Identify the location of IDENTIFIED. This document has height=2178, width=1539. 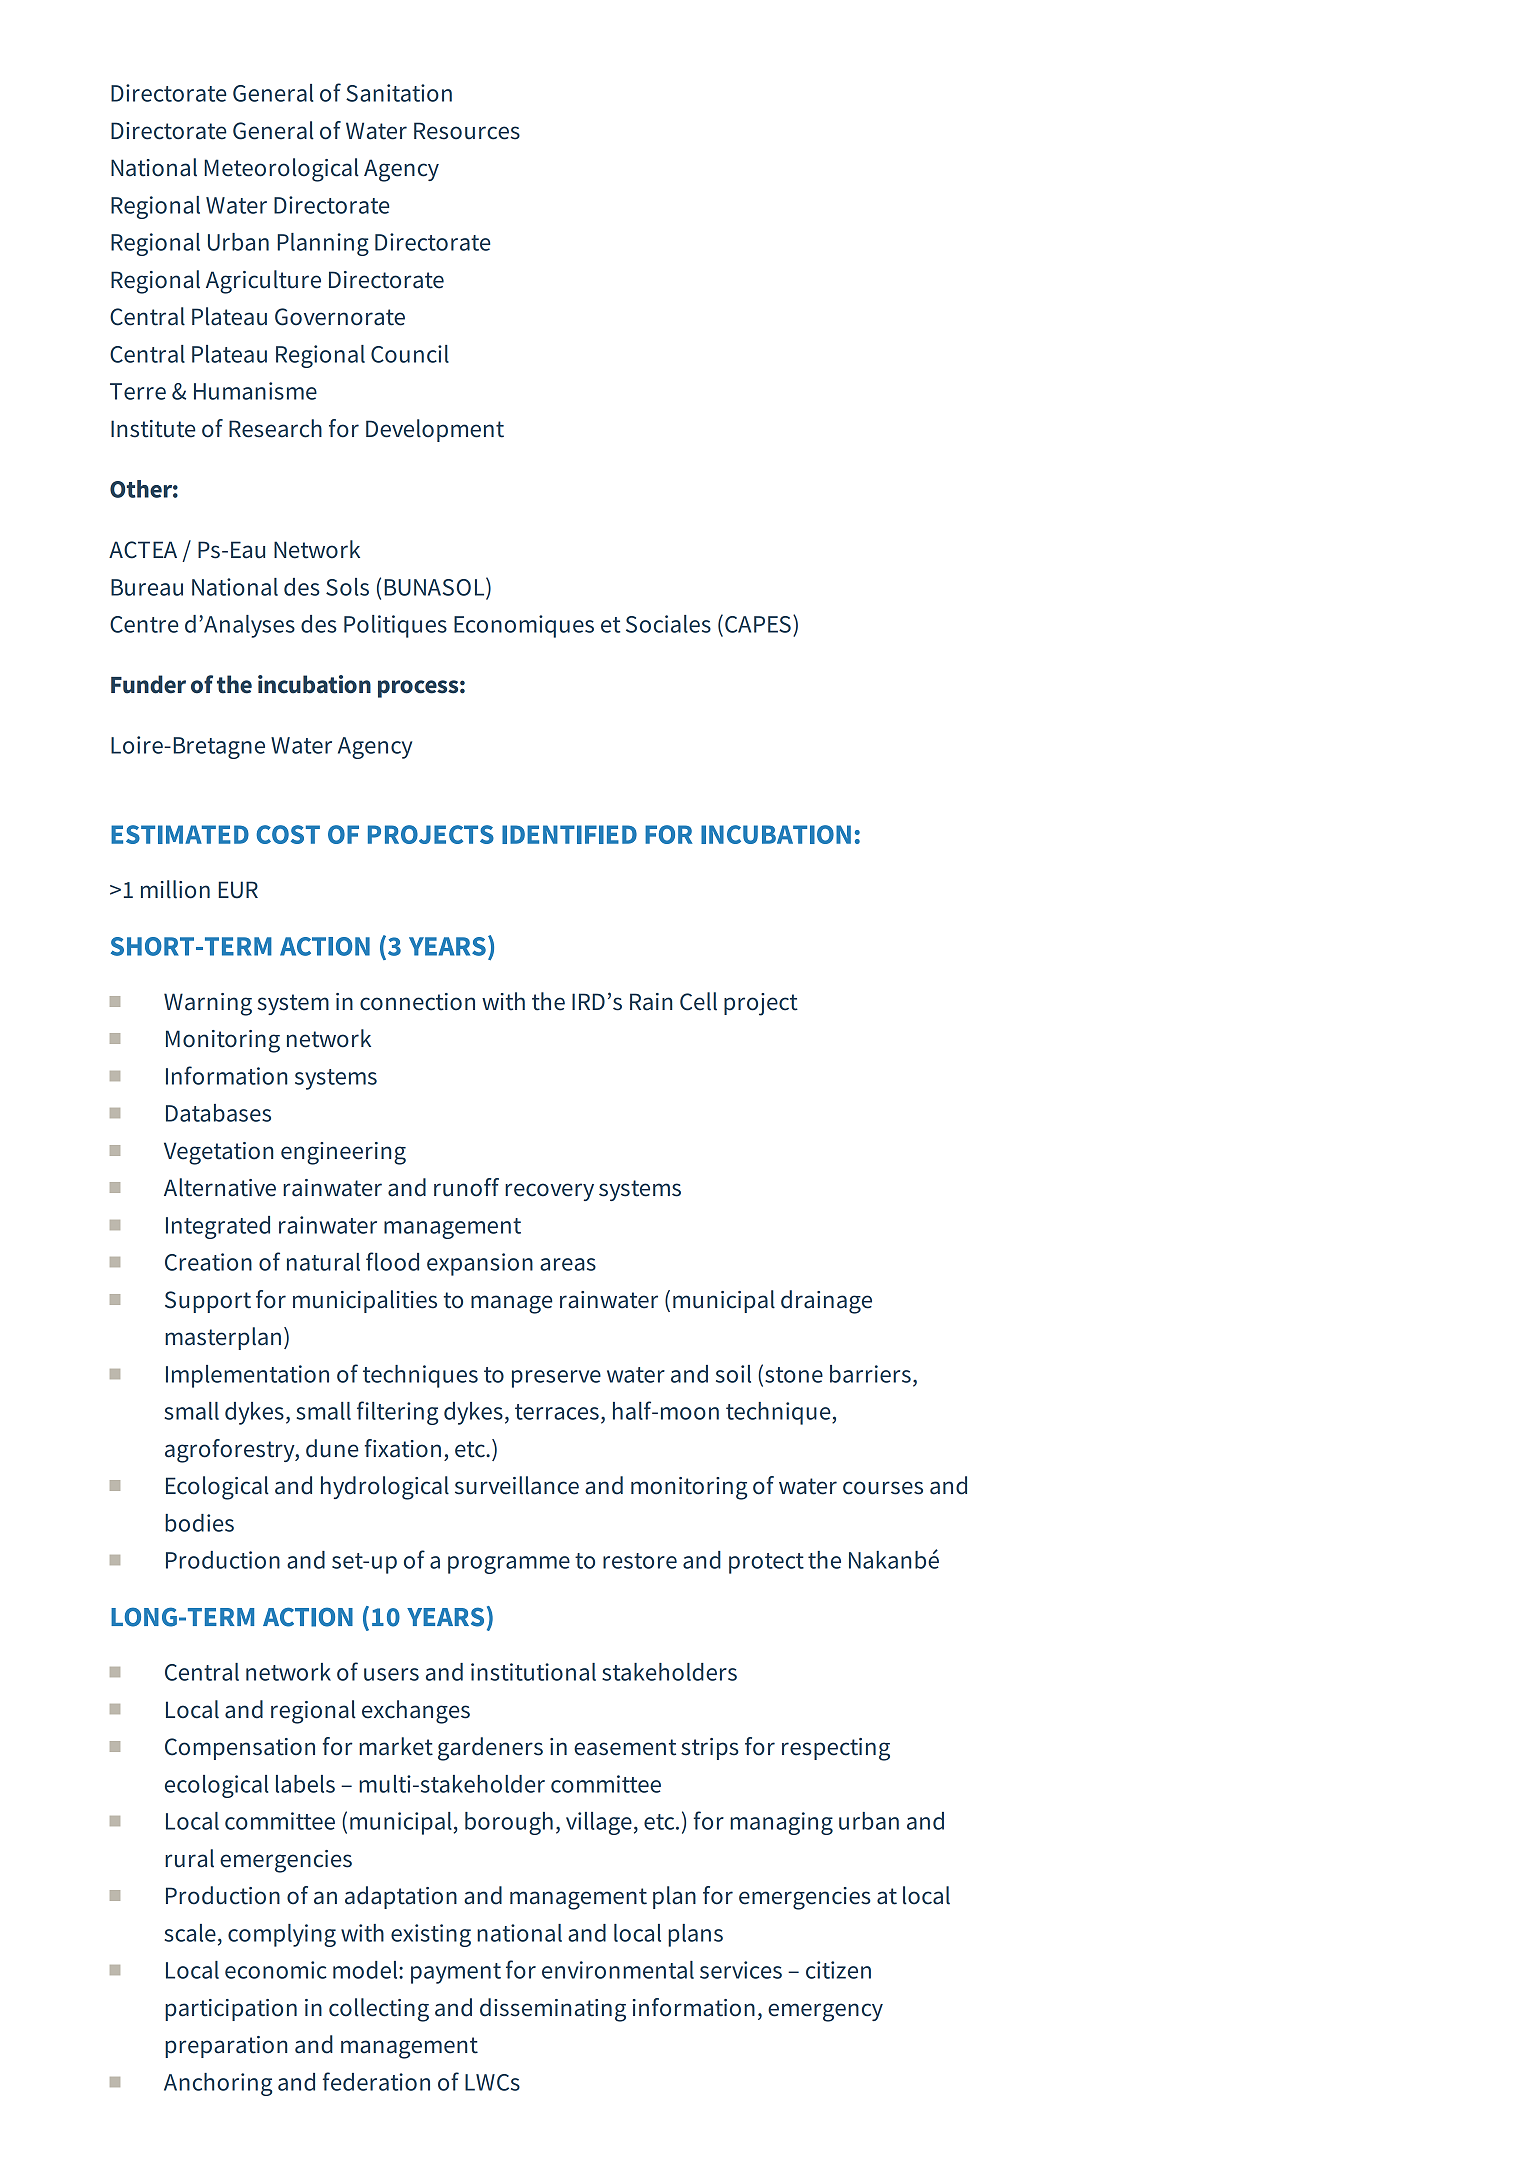
(569, 834).
